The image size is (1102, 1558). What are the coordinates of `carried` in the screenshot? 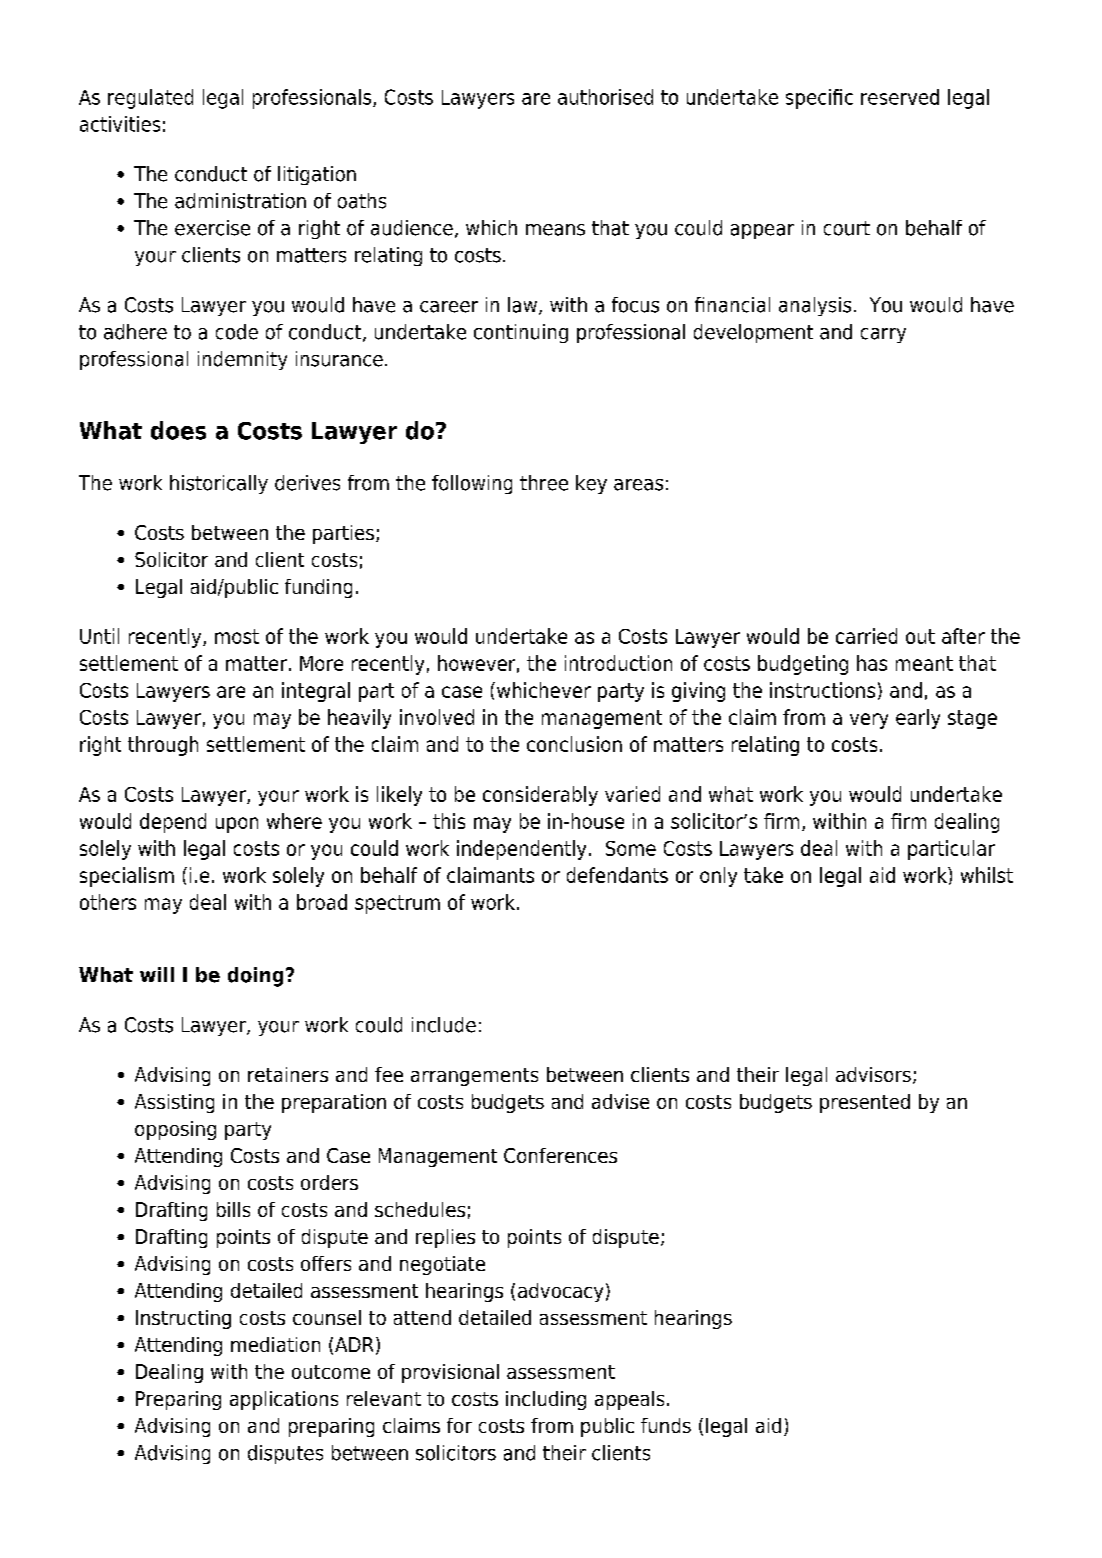 It's located at (866, 636).
